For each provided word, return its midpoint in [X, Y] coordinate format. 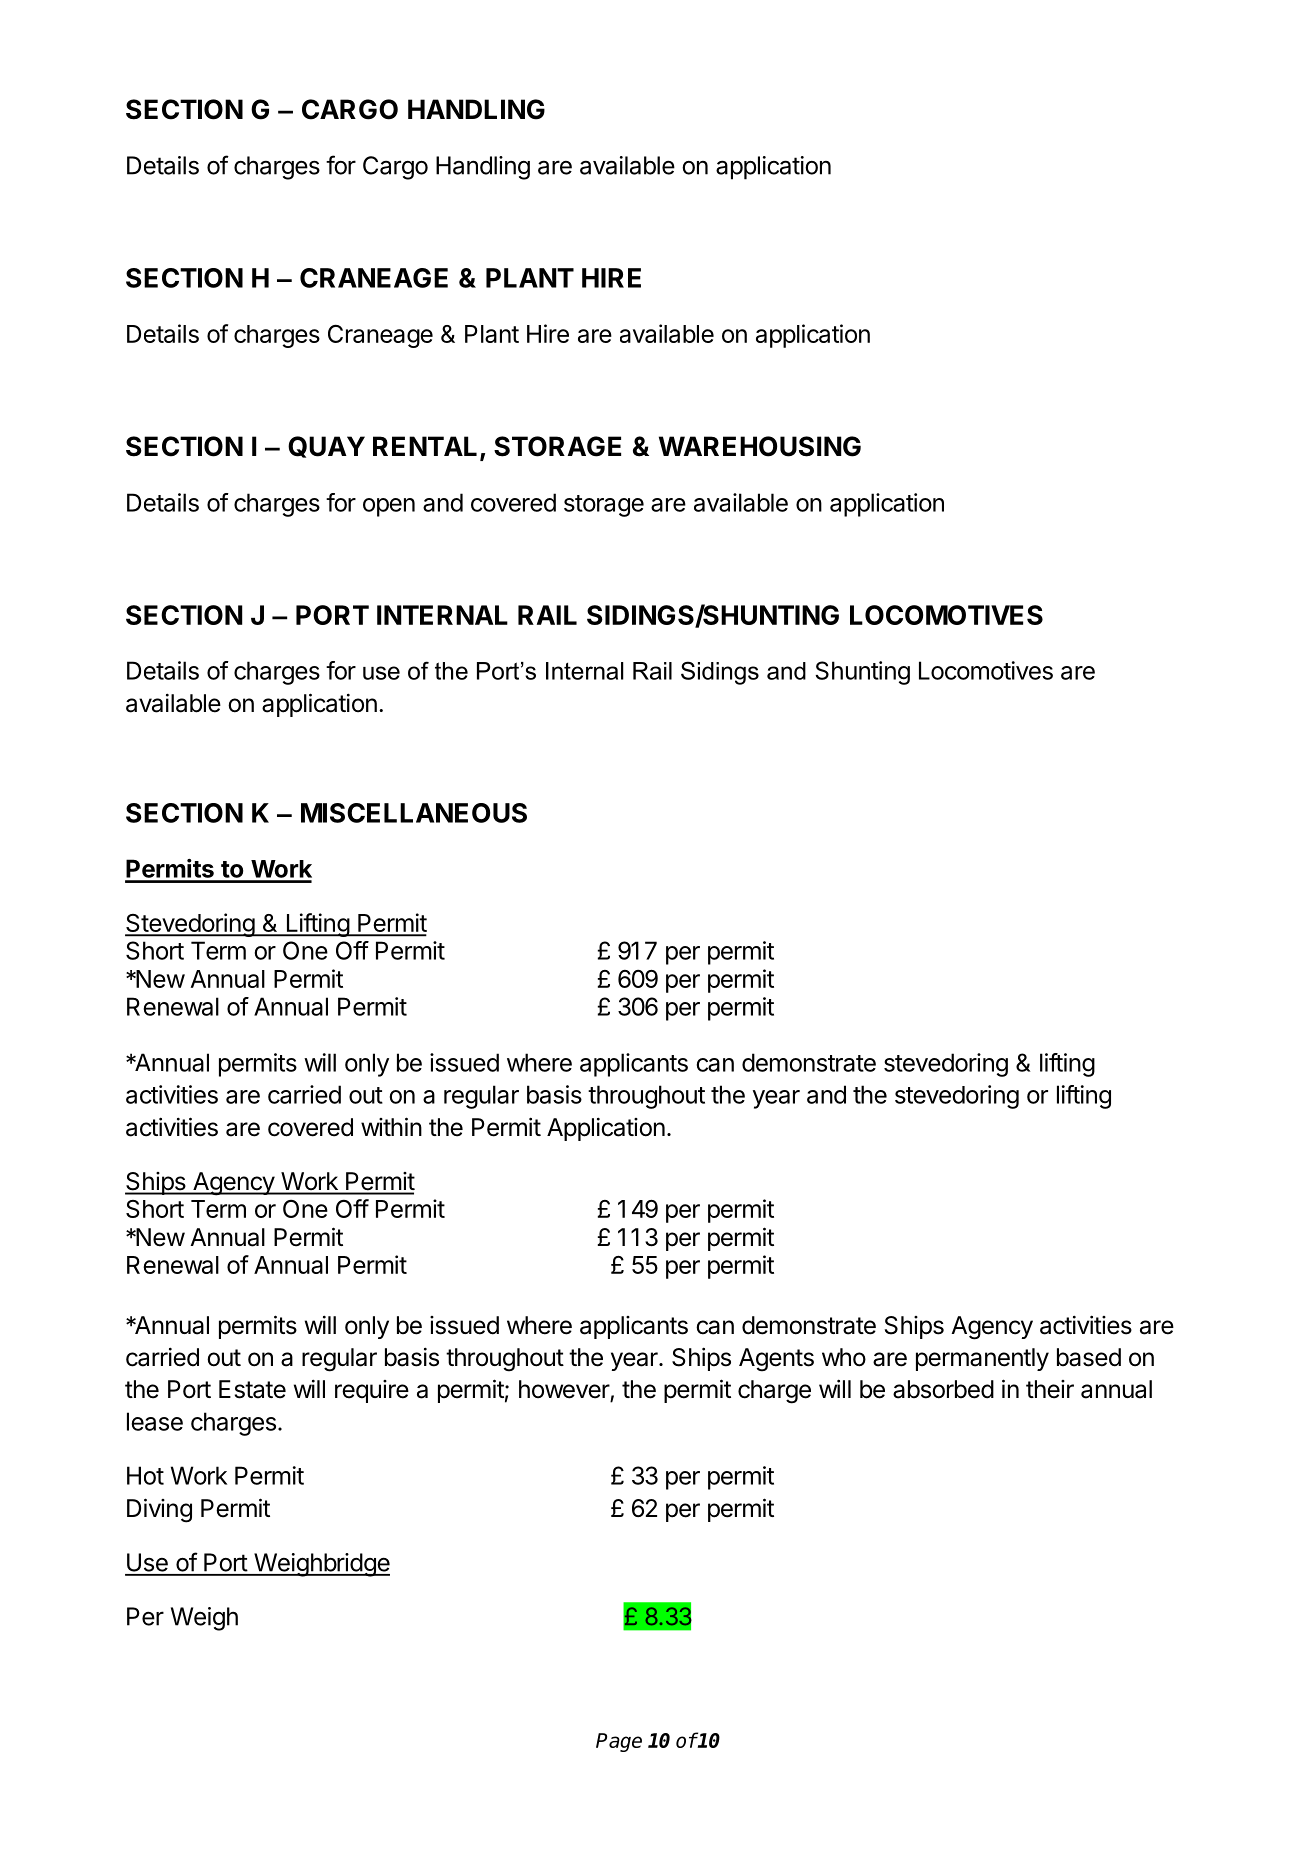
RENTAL [425, 446]
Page [619, 1742]
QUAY [326, 447]
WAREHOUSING [760, 446]
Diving [159, 1510]
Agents [776, 1360]
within [391, 1126]
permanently [982, 1359]
